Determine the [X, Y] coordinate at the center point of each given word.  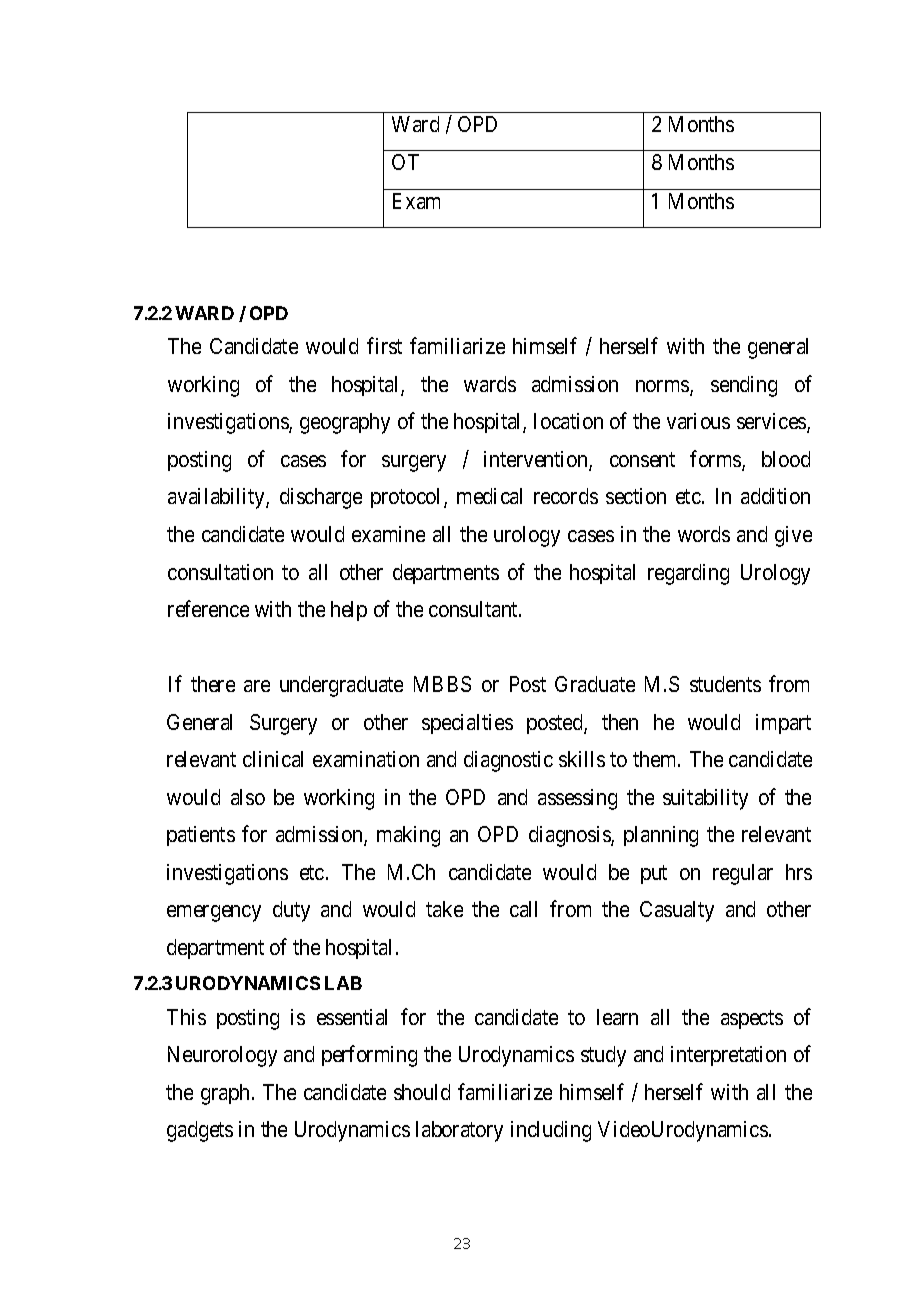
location [568, 421]
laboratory [459, 1131]
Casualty [677, 911]
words [704, 534]
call [523, 909]
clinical [273, 759]
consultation [220, 572]
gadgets [200, 1131]
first [384, 345]
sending [744, 386]
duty [291, 911]
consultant [474, 609]
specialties [467, 724]
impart [783, 724]
